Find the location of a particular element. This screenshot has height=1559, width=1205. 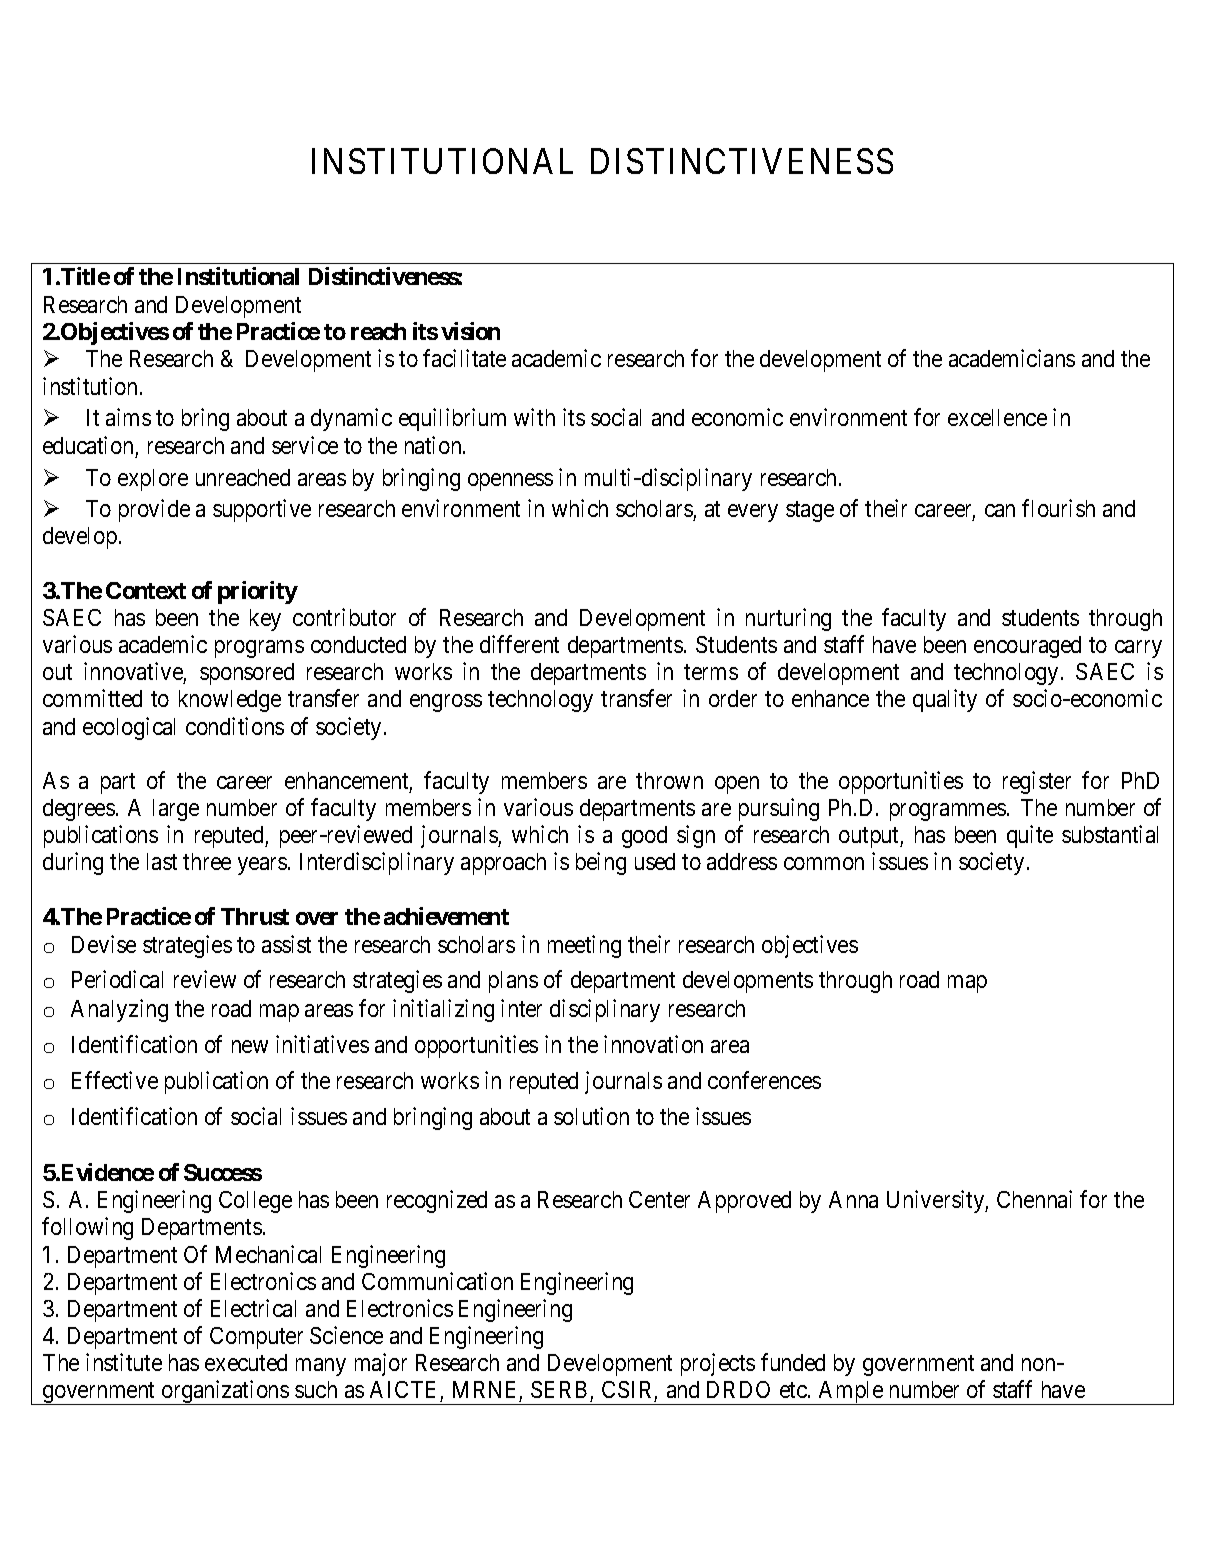

being is located at coordinates (601, 863).
